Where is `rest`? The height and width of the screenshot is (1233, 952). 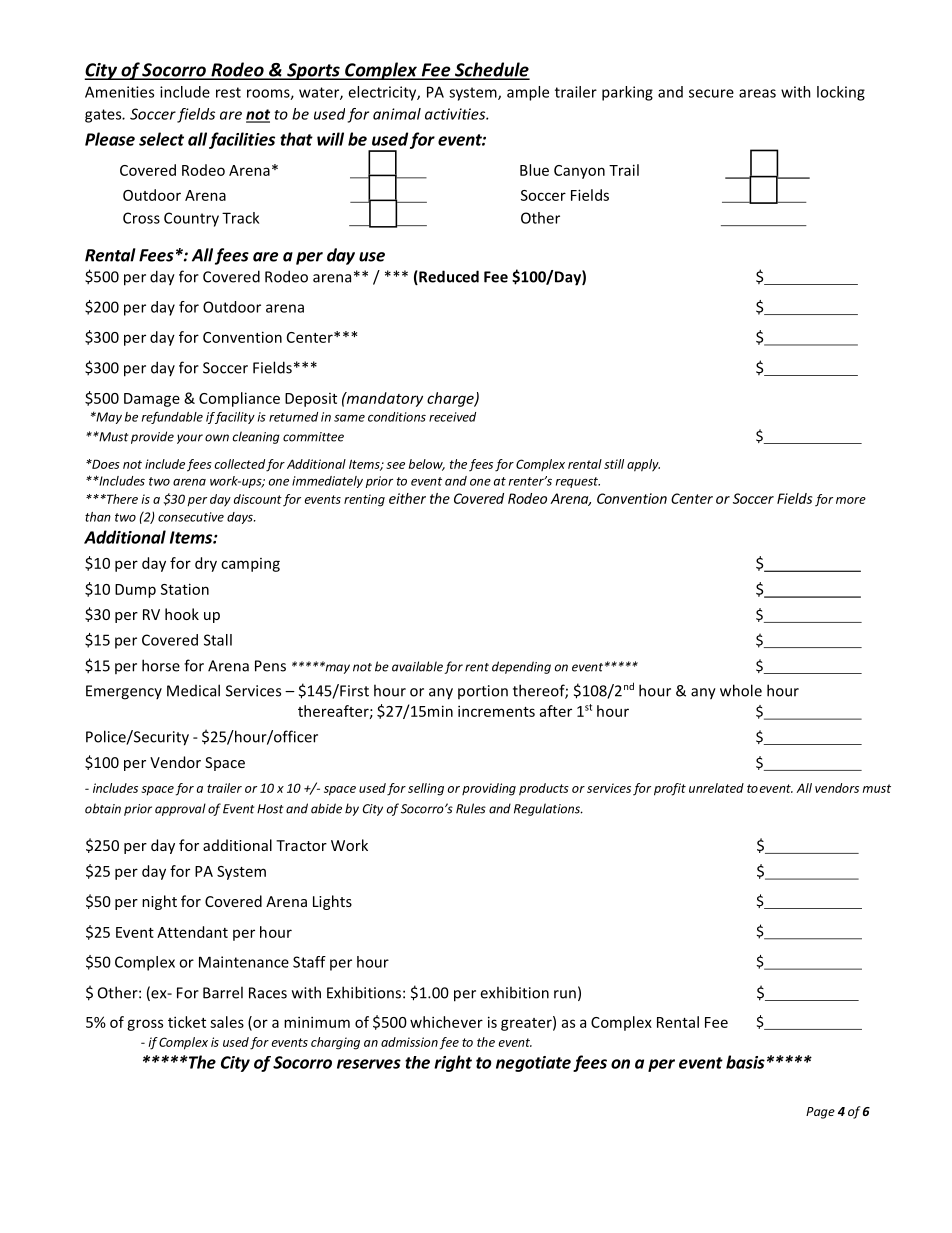 rest is located at coordinates (228, 92).
